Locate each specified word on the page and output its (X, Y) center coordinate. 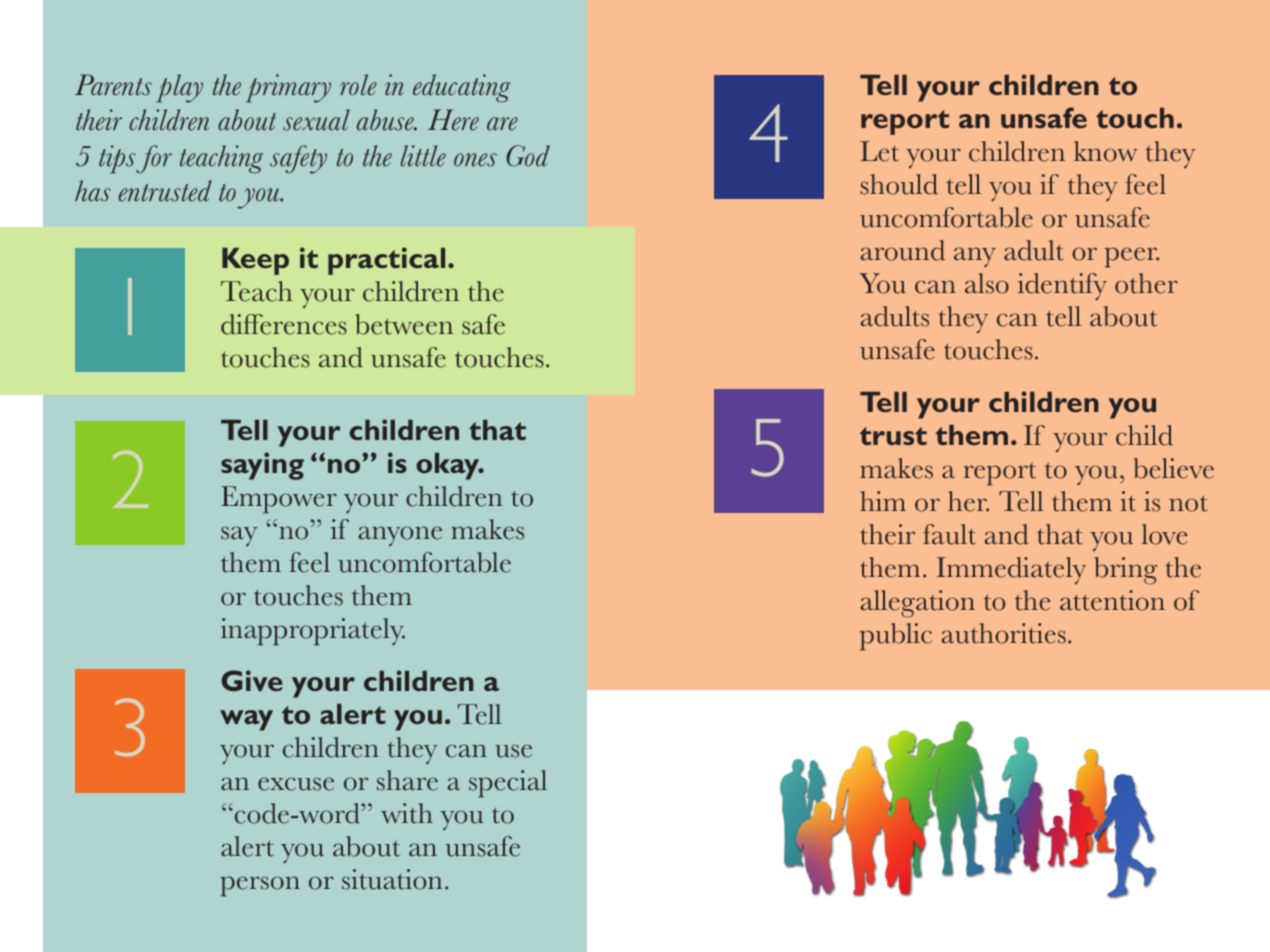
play (179, 88)
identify (1062, 286)
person (260, 886)
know (1105, 151)
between (404, 324)
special (508, 784)
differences (284, 324)
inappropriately (313, 632)
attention (1112, 600)
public (895, 637)
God (528, 156)
